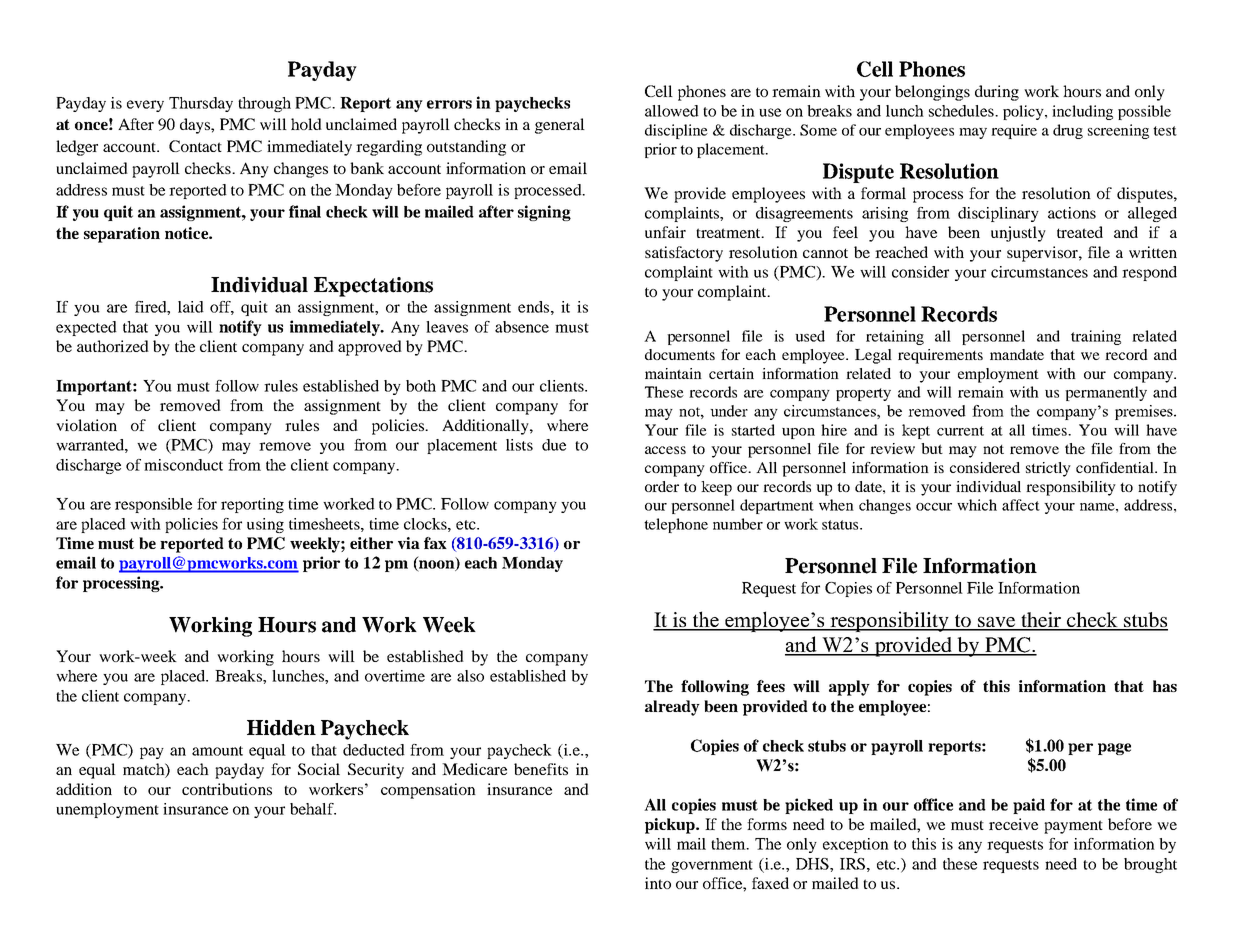  What do you see at coordinates (1021, 505) in the document?
I see `affect` at bounding box center [1021, 505].
